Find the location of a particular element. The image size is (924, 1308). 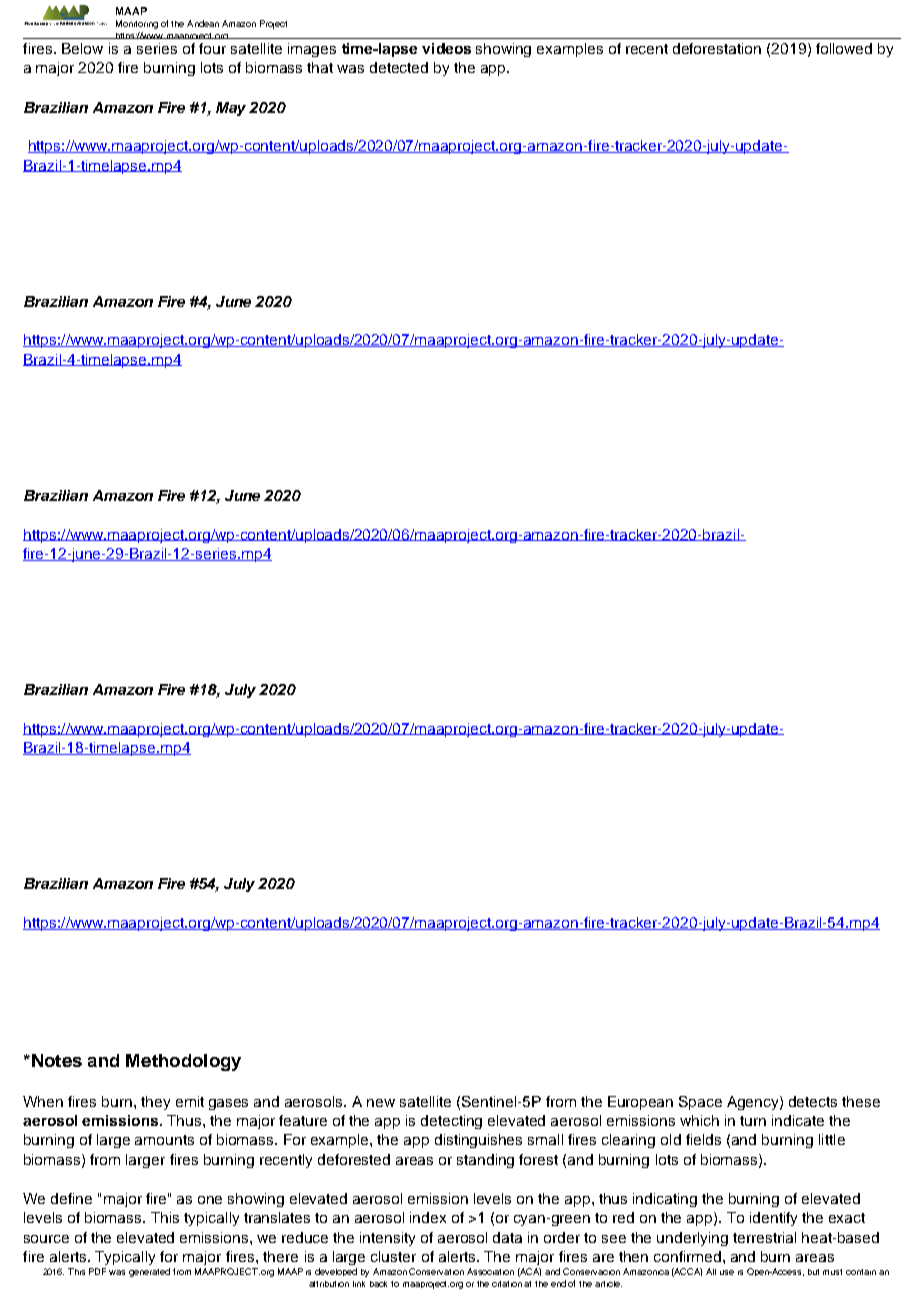

followed is located at coordinates (844, 48).
